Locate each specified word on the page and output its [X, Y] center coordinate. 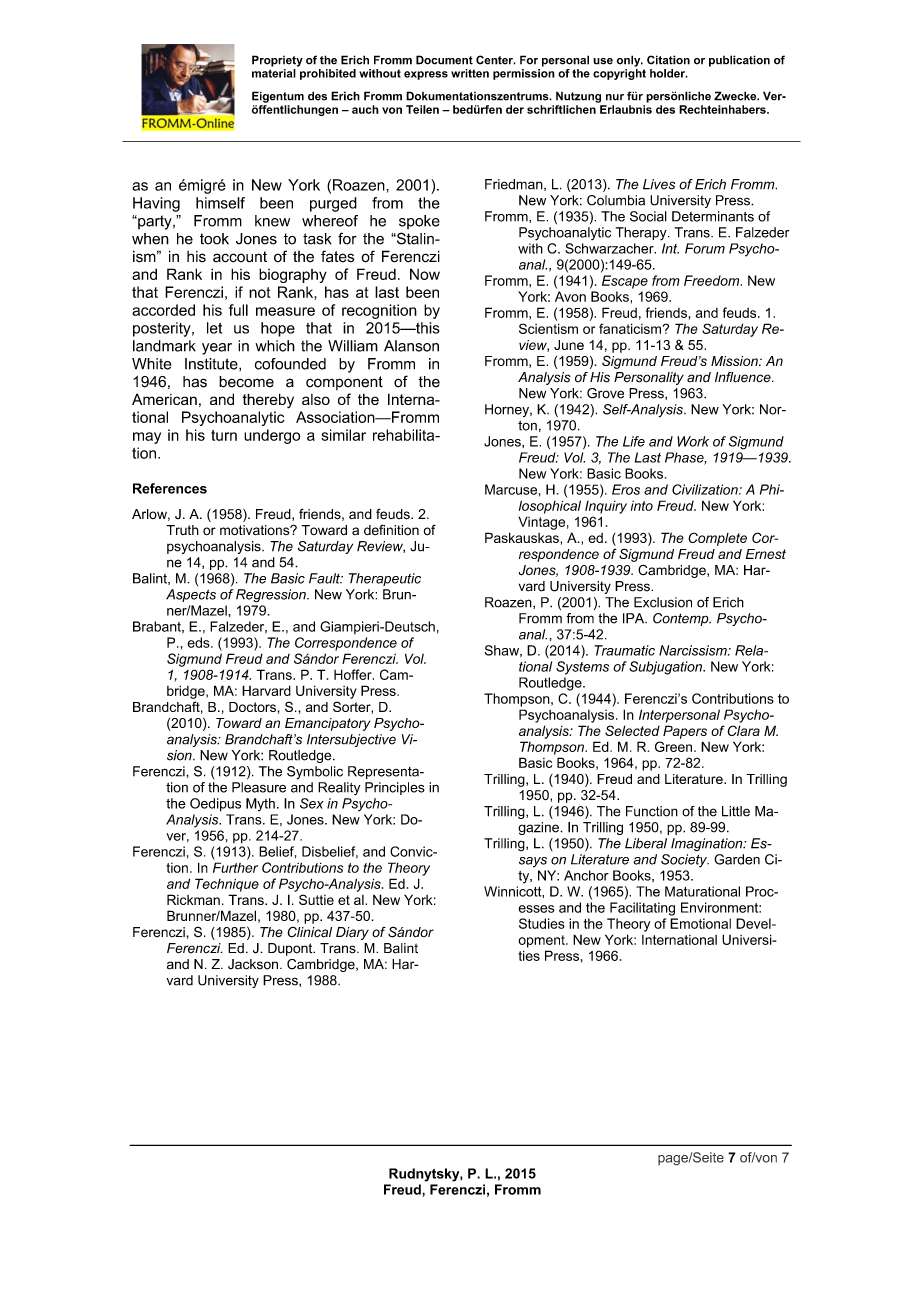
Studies [542, 923]
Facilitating [642, 909]
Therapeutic [385, 579]
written [470, 73]
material [274, 73]
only [630, 61]
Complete [717, 539]
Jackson [253, 964]
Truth [182, 530]
